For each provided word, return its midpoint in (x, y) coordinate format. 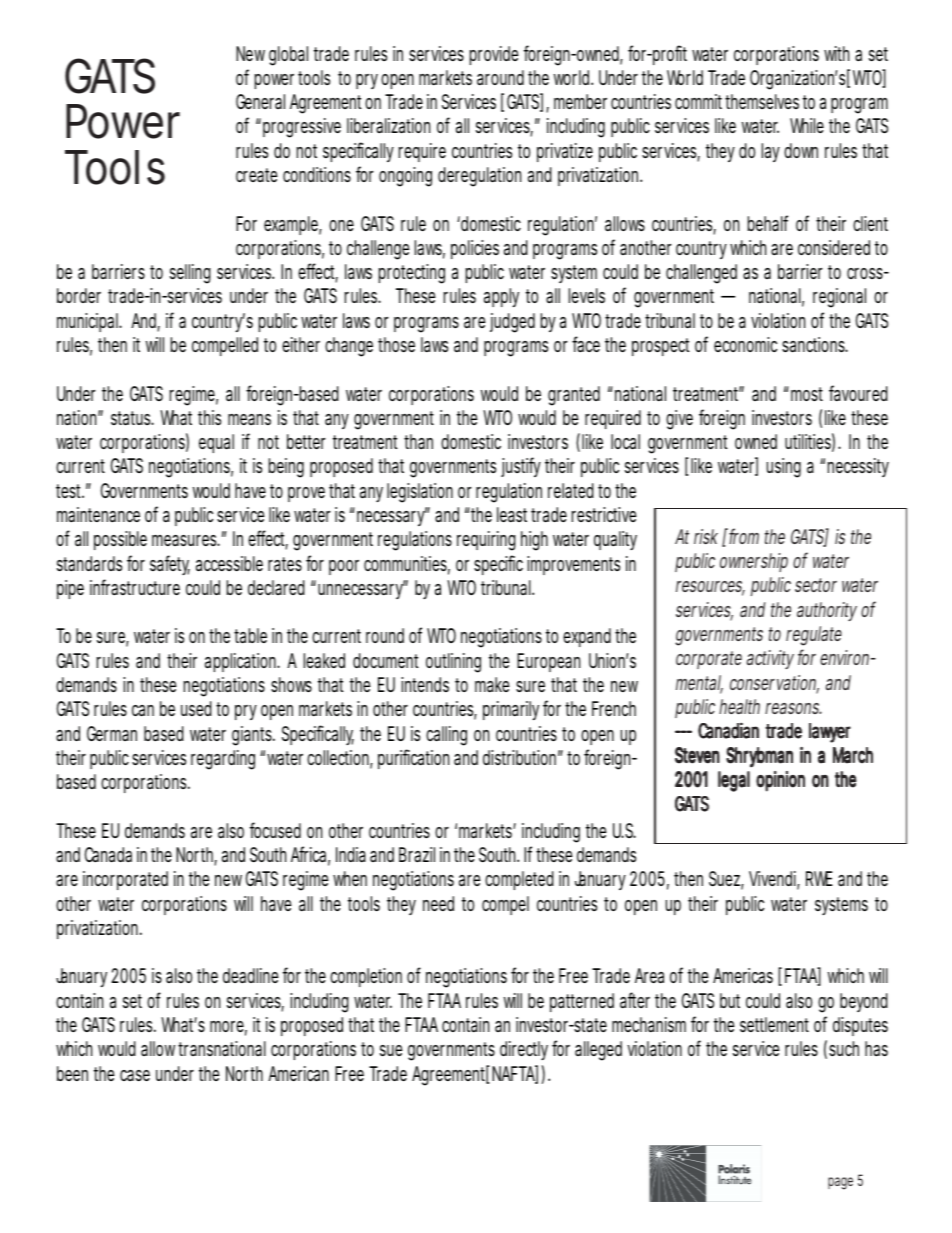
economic (745, 344)
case (135, 1075)
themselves (762, 101)
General (260, 101)
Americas (743, 975)
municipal (88, 322)
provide (494, 55)
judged (512, 323)
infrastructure (135, 587)
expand (587, 637)
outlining (453, 663)
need (438, 903)
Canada (108, 855)
